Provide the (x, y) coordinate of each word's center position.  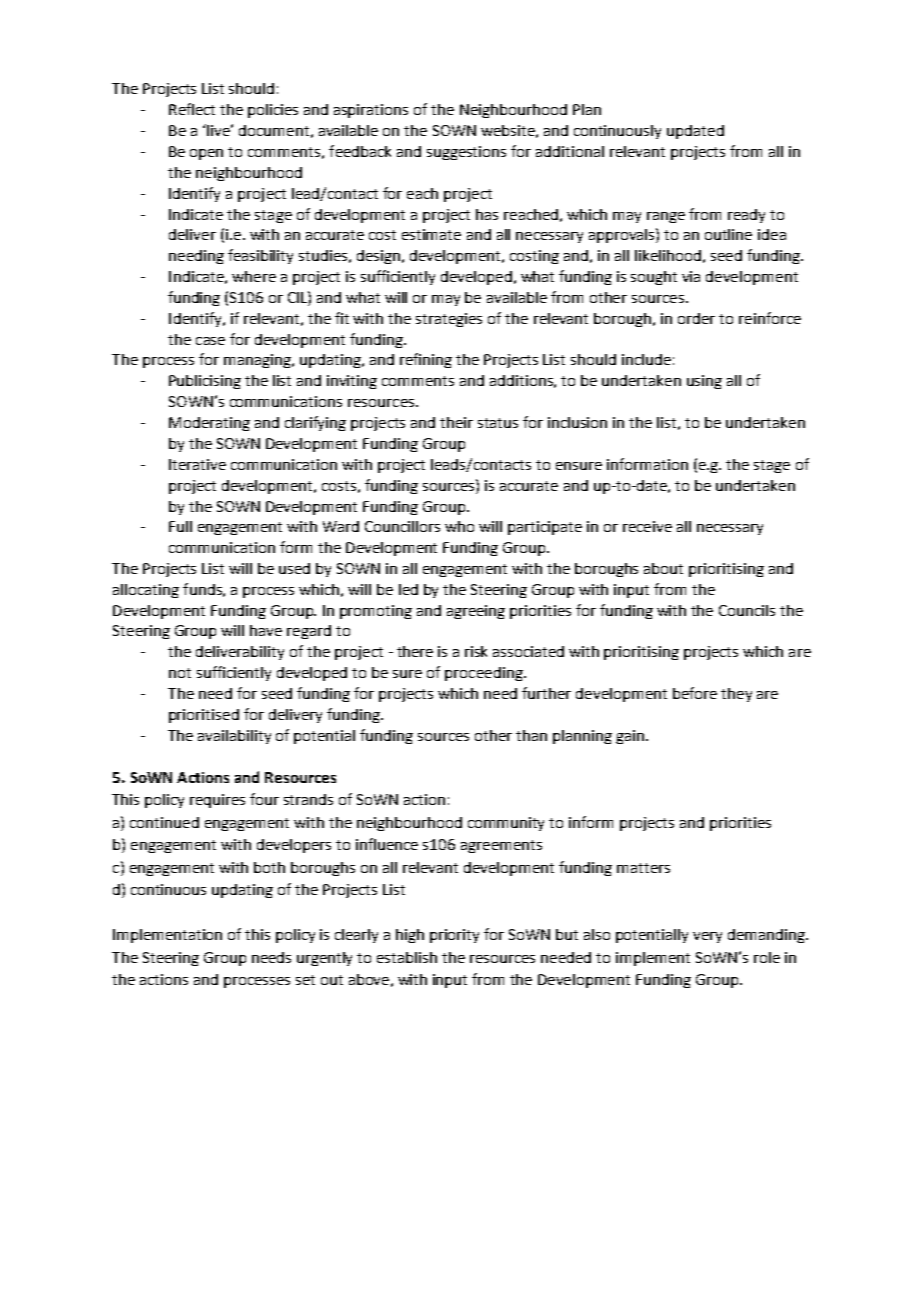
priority (454, 936)
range (666, 217)
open (206, 154)
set (305, 980)
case (210, 341)
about (663, 568)
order (696, 318)
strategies (449, 320)
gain (631, 737)
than (531, 735)
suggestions (466, 153)
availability (234, 737)
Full (180, 526)
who (459, 526)
